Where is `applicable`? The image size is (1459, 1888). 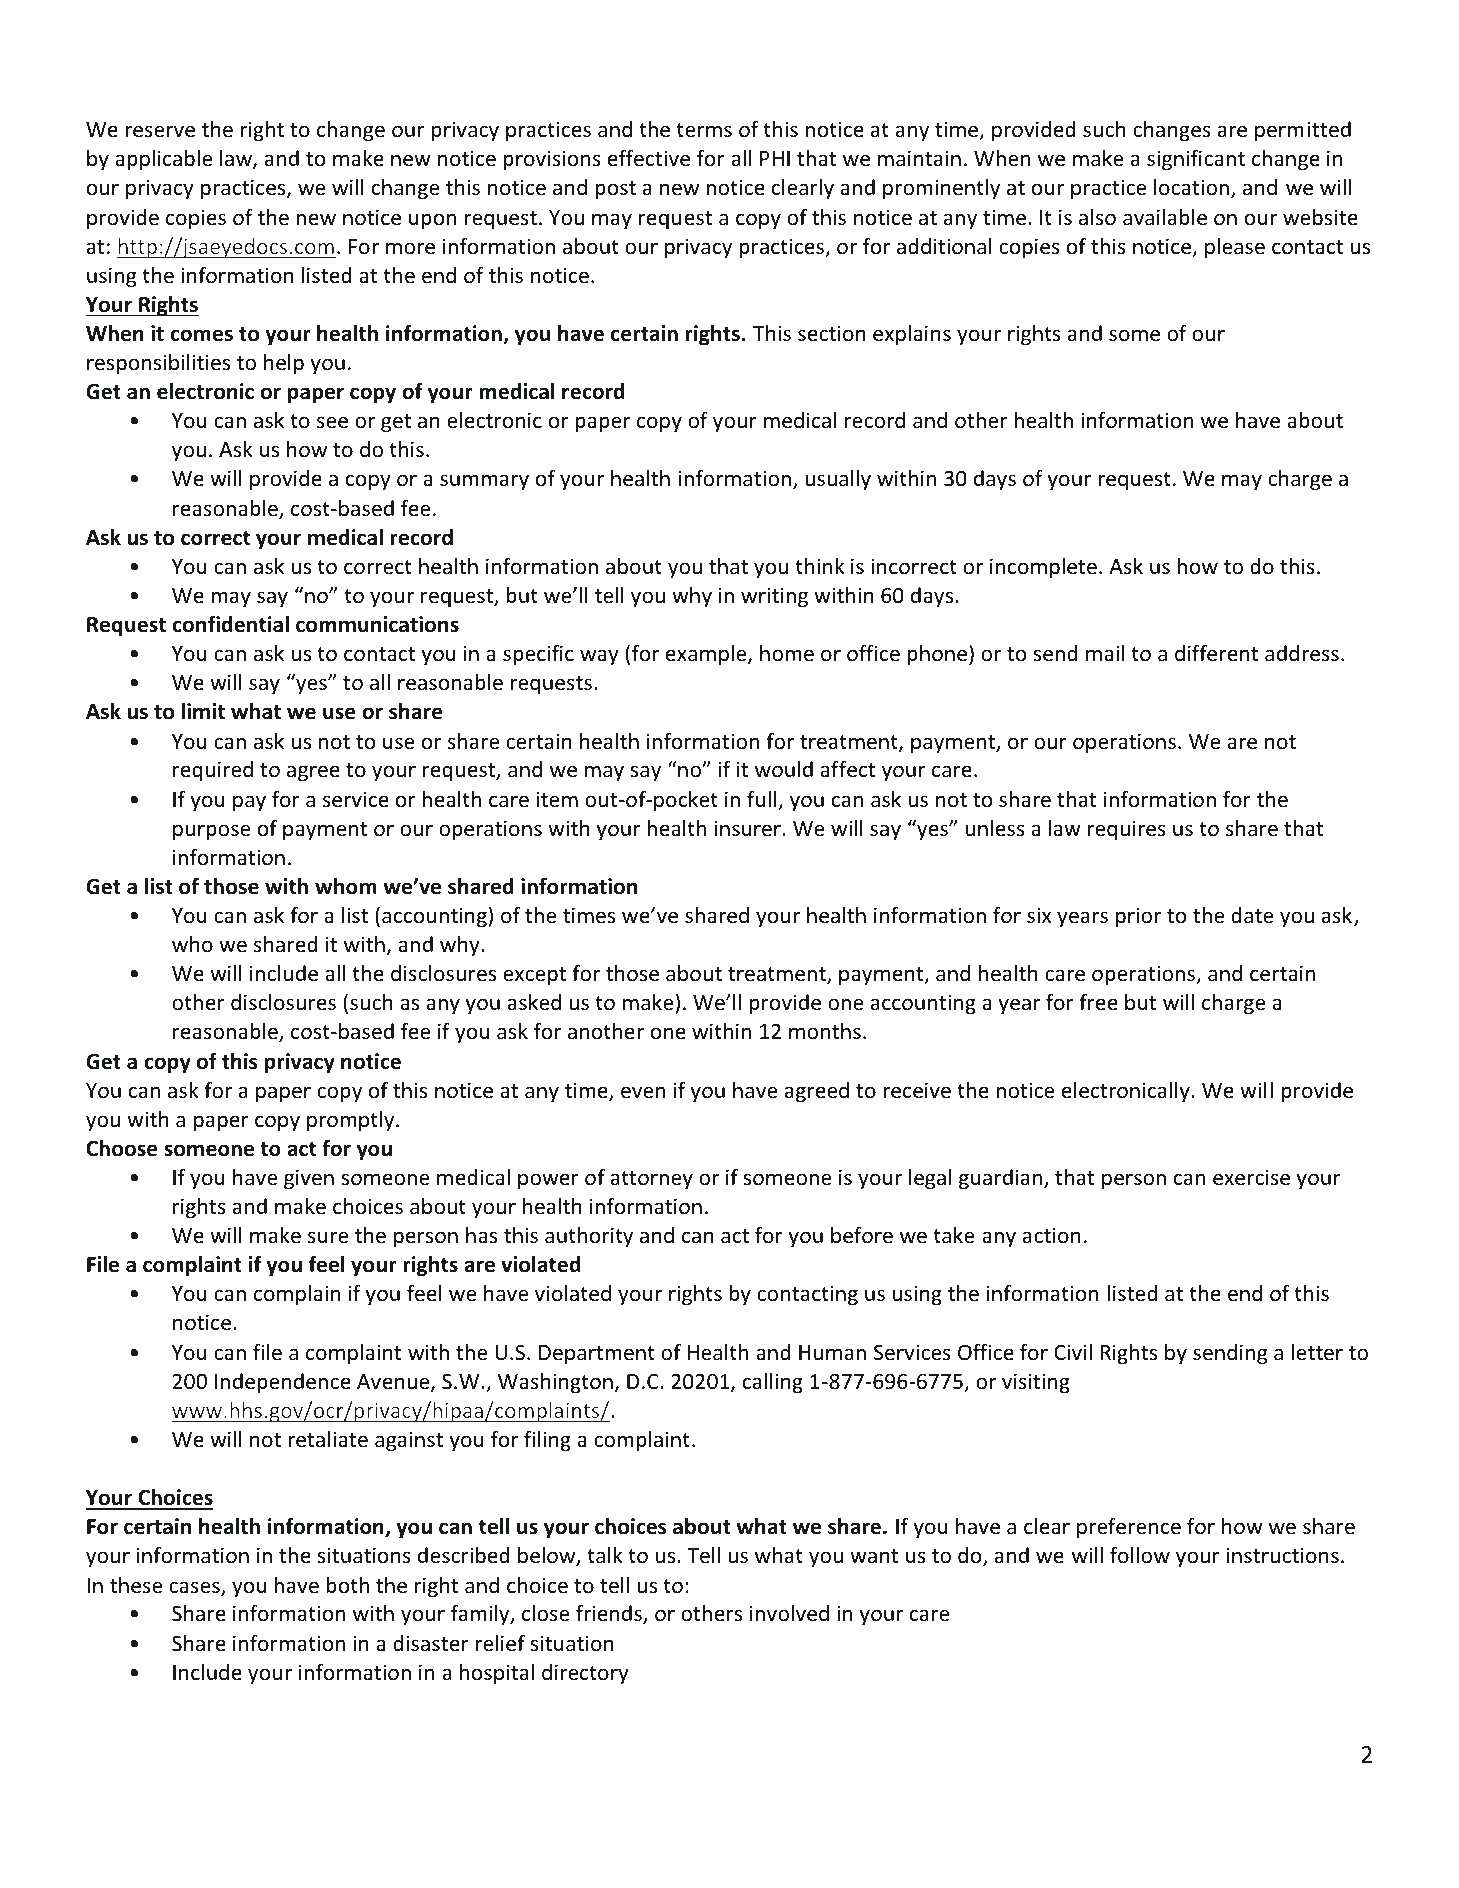 applicable is located at coordinates (163, 160).
